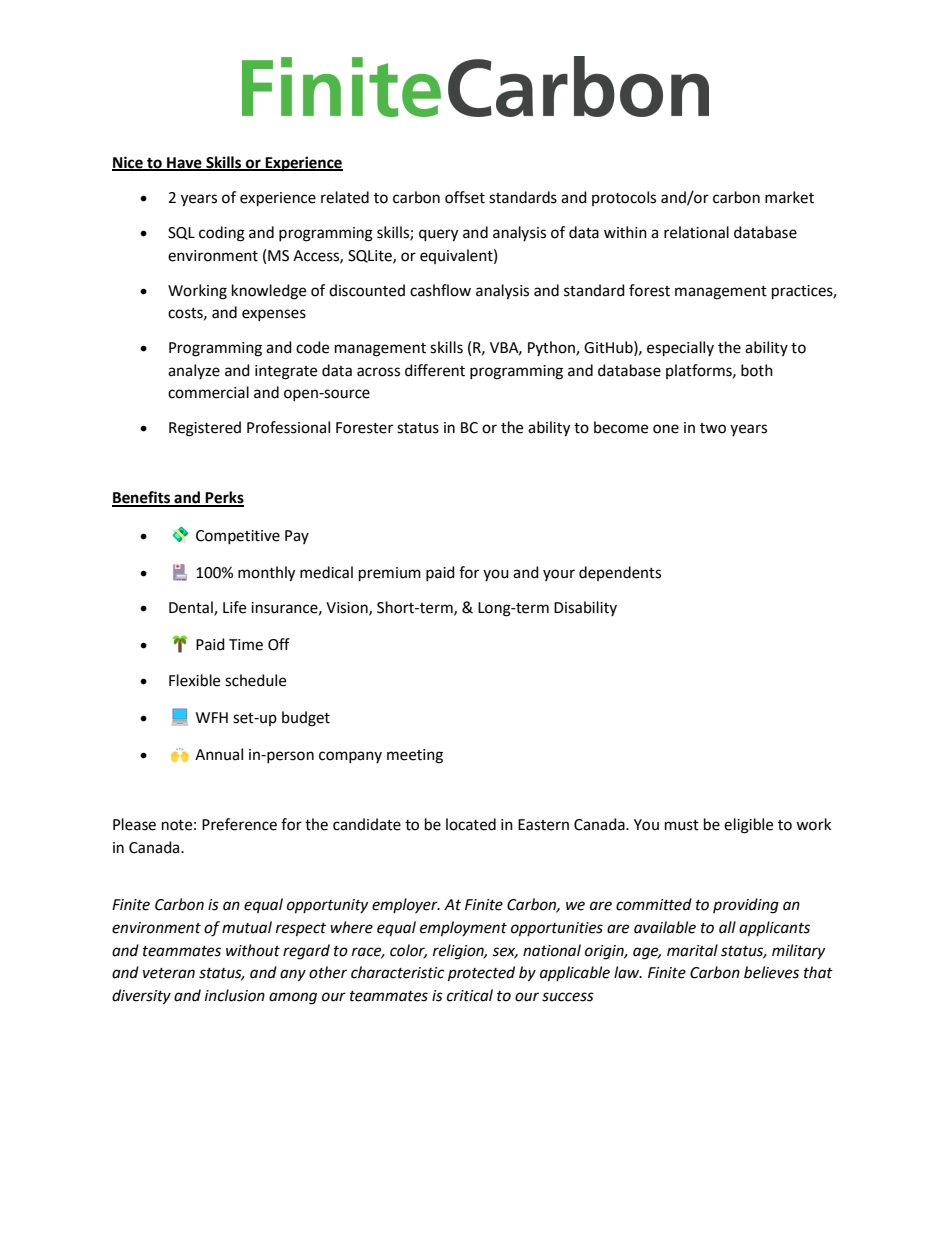 The image size is (952, 1233). I want to click on Flexible, so click(194, 680).
